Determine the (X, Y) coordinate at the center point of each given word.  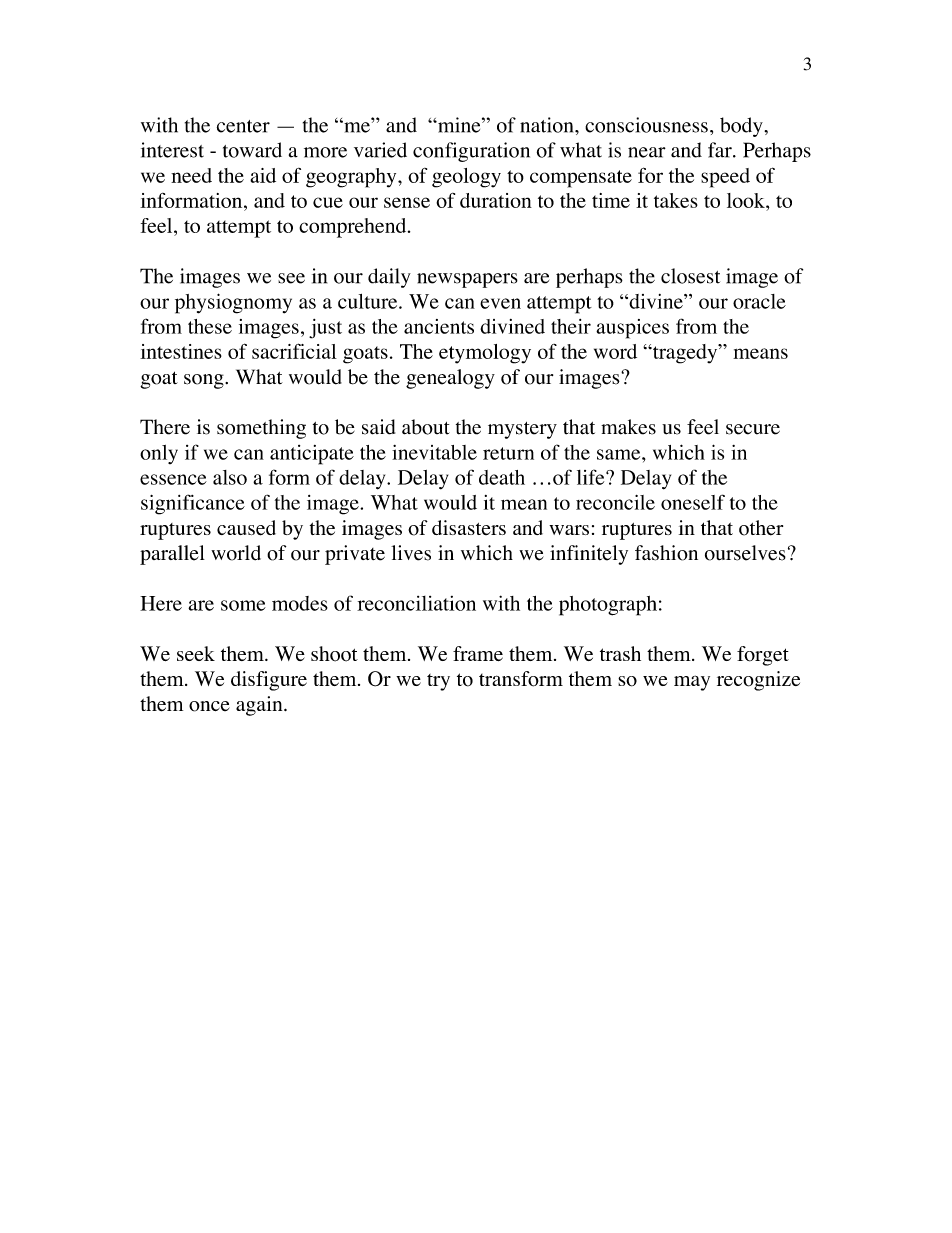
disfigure (269, 681)
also (230, 477)
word (615, 351)
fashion (666, 553)
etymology (485, 354)
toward (252, 150)
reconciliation (416, 603)
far (721, 150)
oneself (693, 502)
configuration (471, 152)
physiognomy (233, 303)
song (205, 381)
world (236, 553)
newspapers (467, 280)
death (502, 477)
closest (690, 276)
